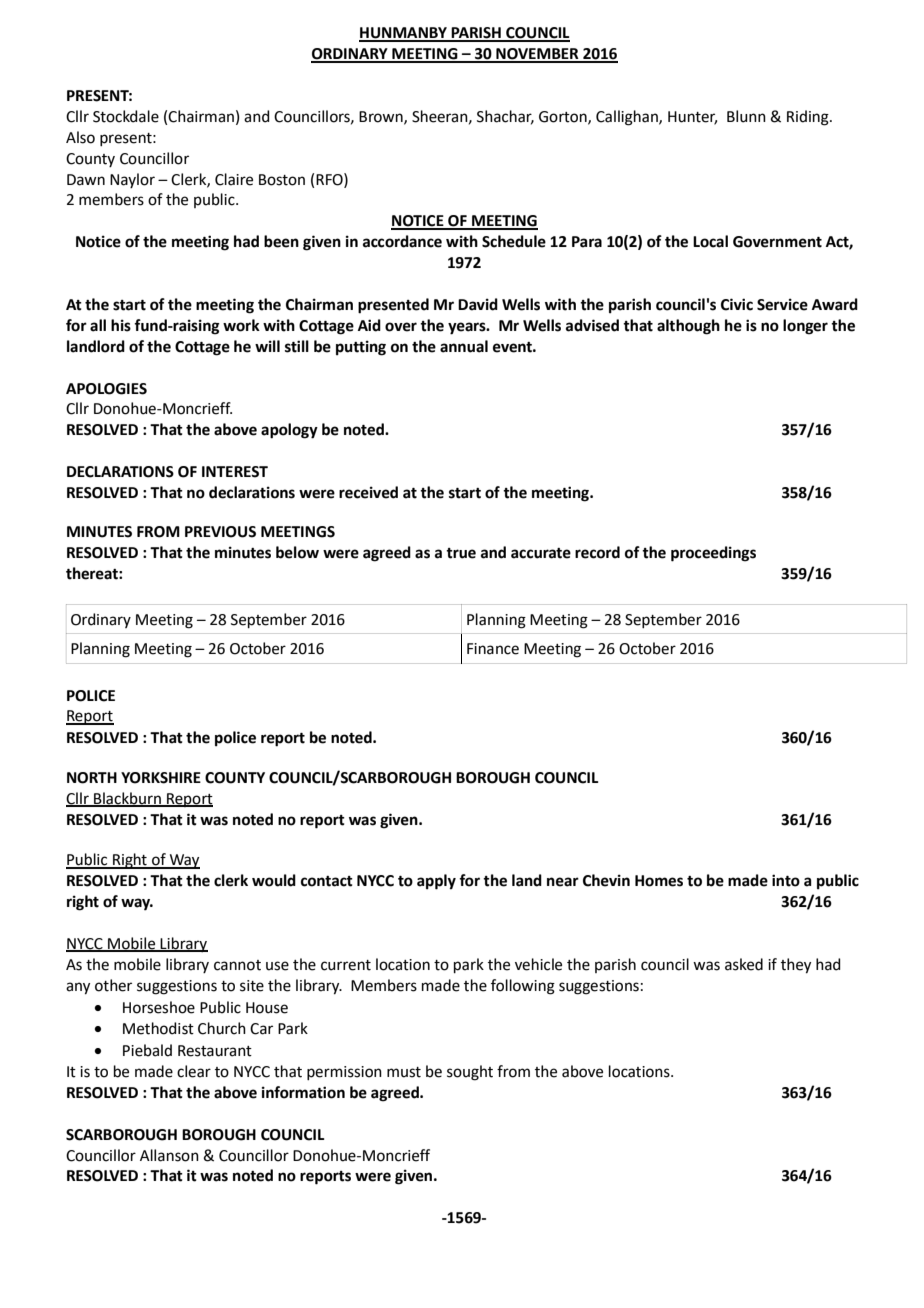 This screenshot has height=1308, width=924. I want to click on Also, so click(80, 137).
